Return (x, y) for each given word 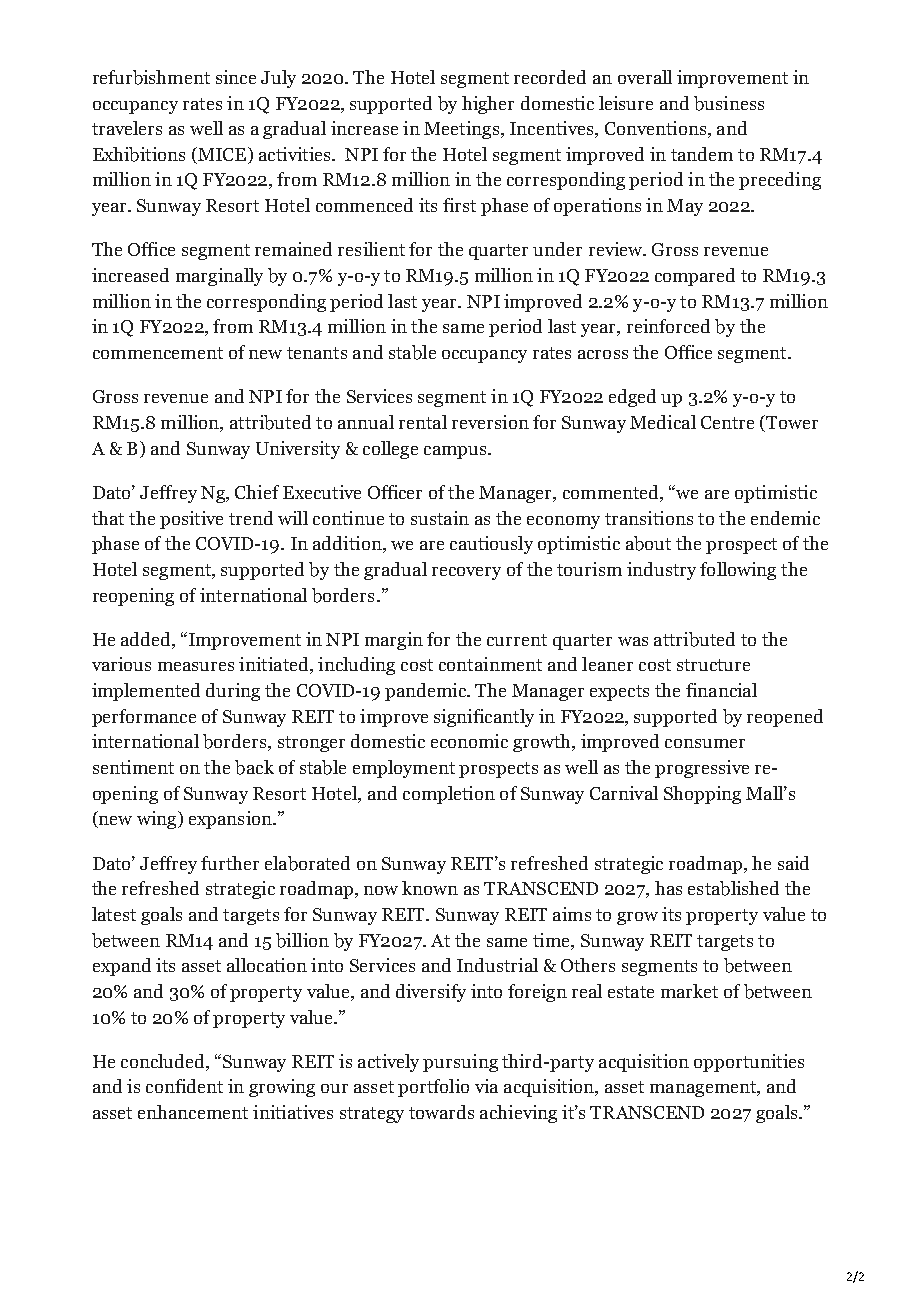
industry (661, 571)
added (147, 640)
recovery (466, 573)
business (729, 103)
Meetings (463, 130)
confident (184, 1086)
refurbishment (151, 77)
